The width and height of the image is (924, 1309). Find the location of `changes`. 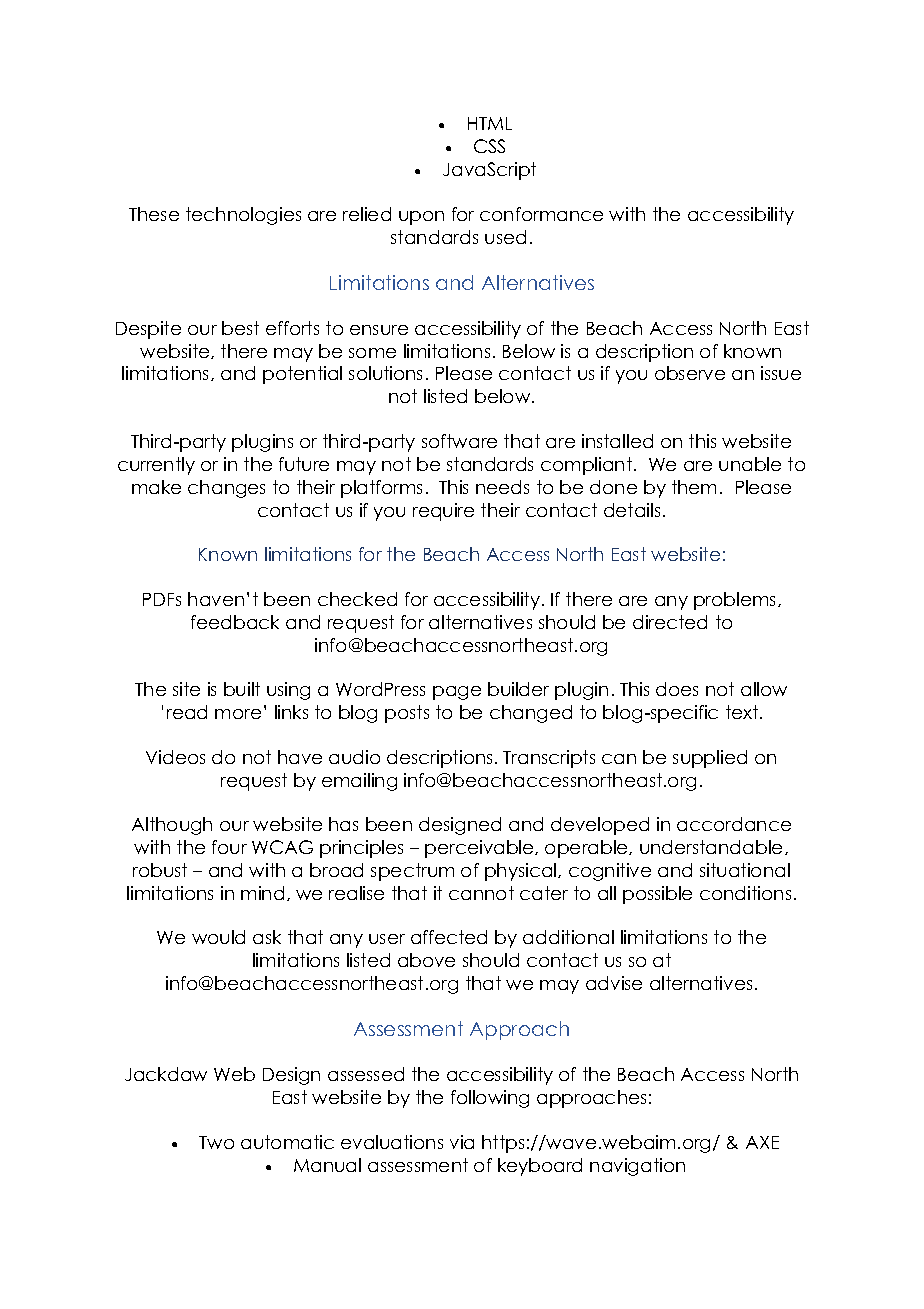

changes is located at coordinates (226, 489).
